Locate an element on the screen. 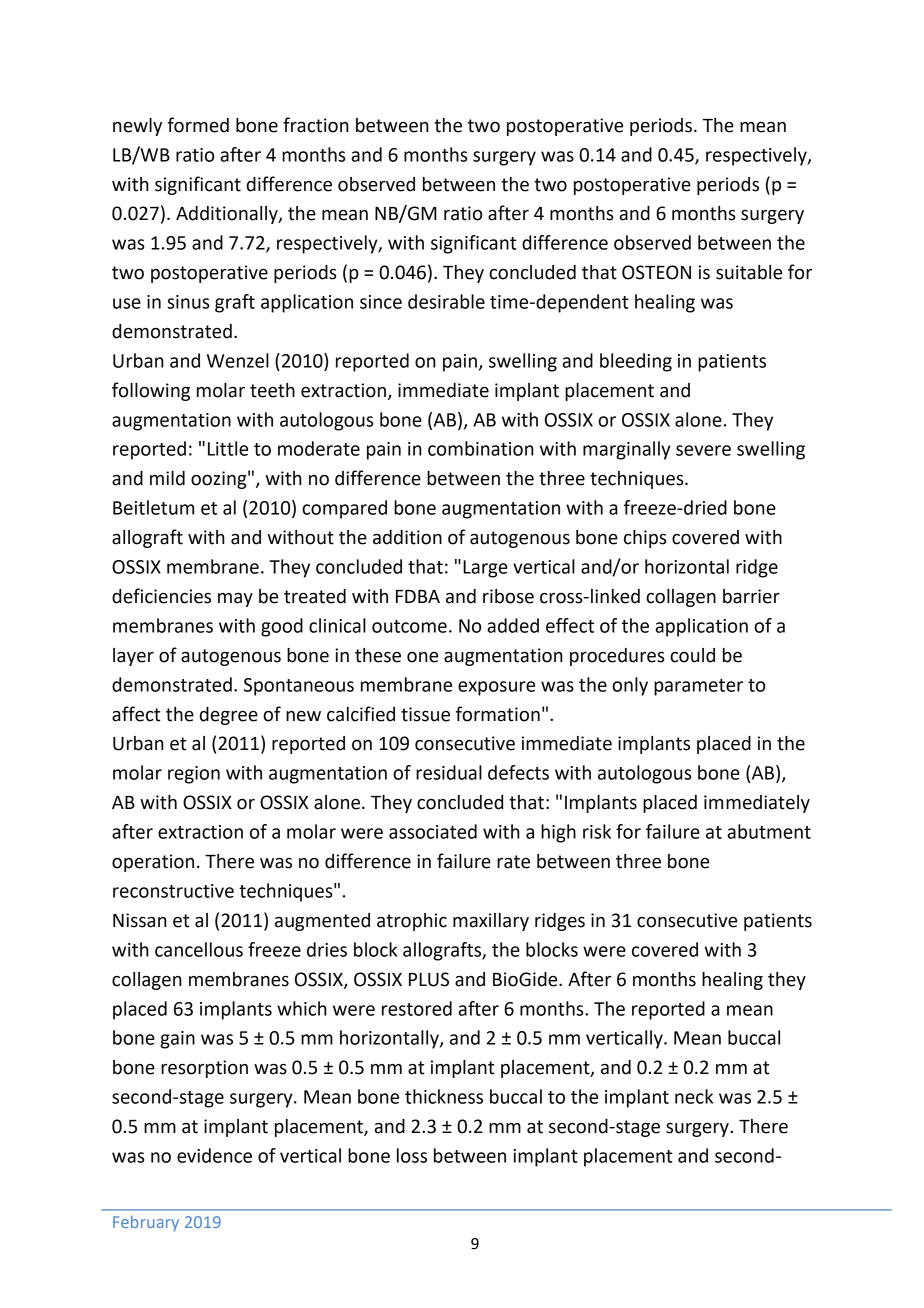  suitable is located at coordinates (749, 272).
